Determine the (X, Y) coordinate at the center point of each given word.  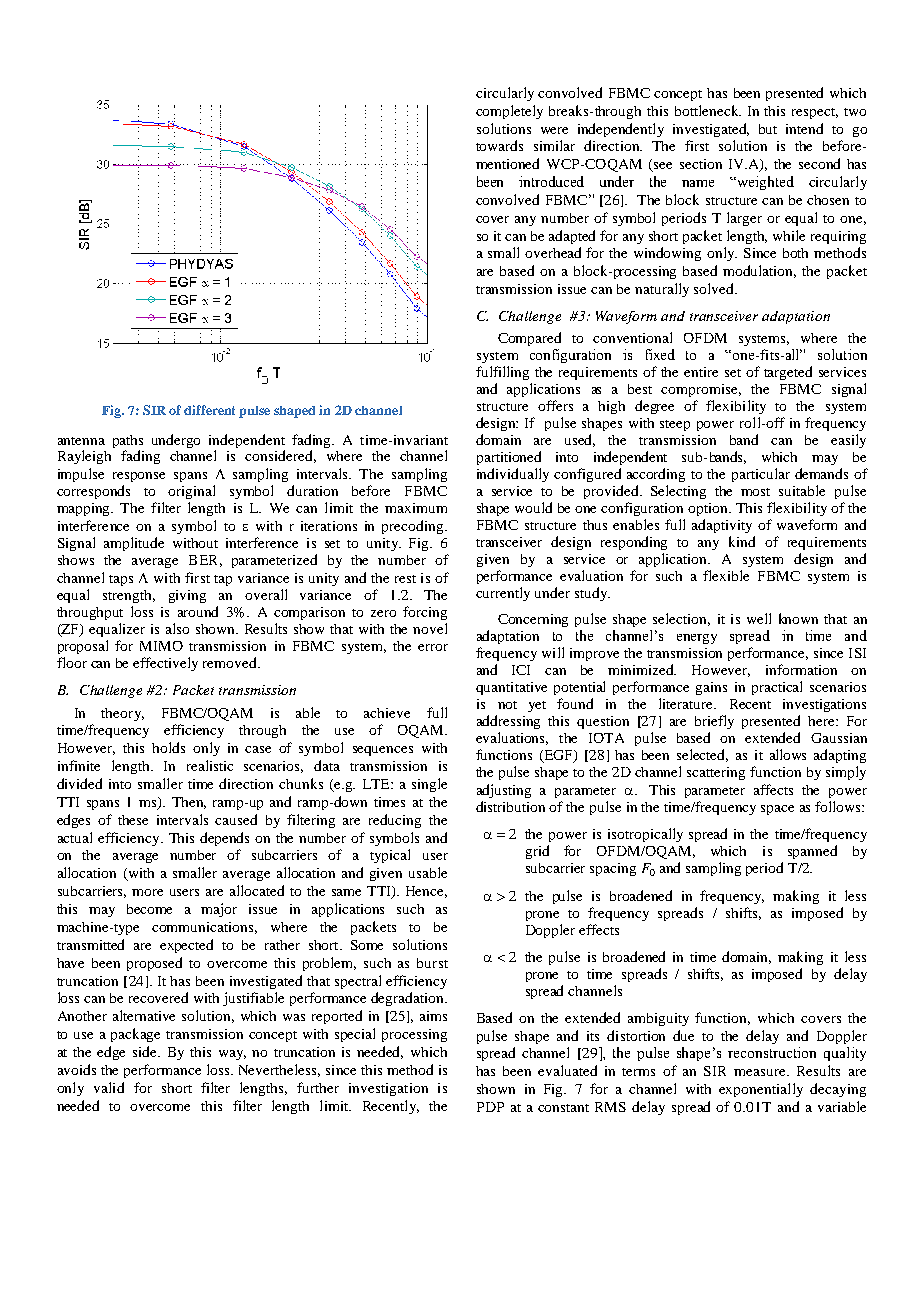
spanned (812, 852)
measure (761, 1072)
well (759, 618)
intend (804, 128)
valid (109, 1087)
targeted (788, 373)
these (133, 820)
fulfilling (502, 373)
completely (509, 112)
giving (187, 596)
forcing (425, 613)
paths (128, 441)
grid (537, 852)
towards (499, 145)
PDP (490, 1107)
